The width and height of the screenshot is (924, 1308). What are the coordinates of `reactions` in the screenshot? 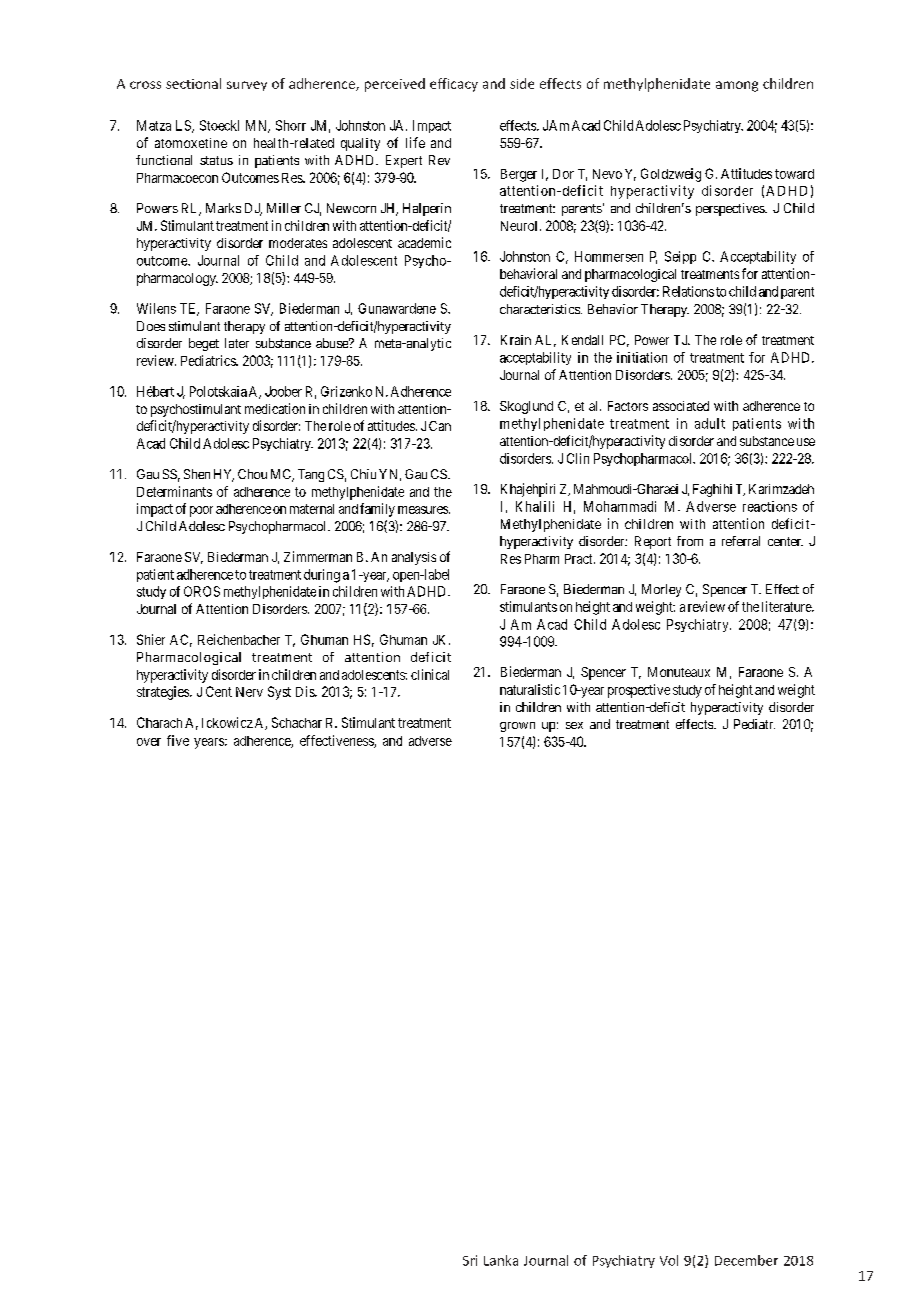 It's located at (770, 506).
